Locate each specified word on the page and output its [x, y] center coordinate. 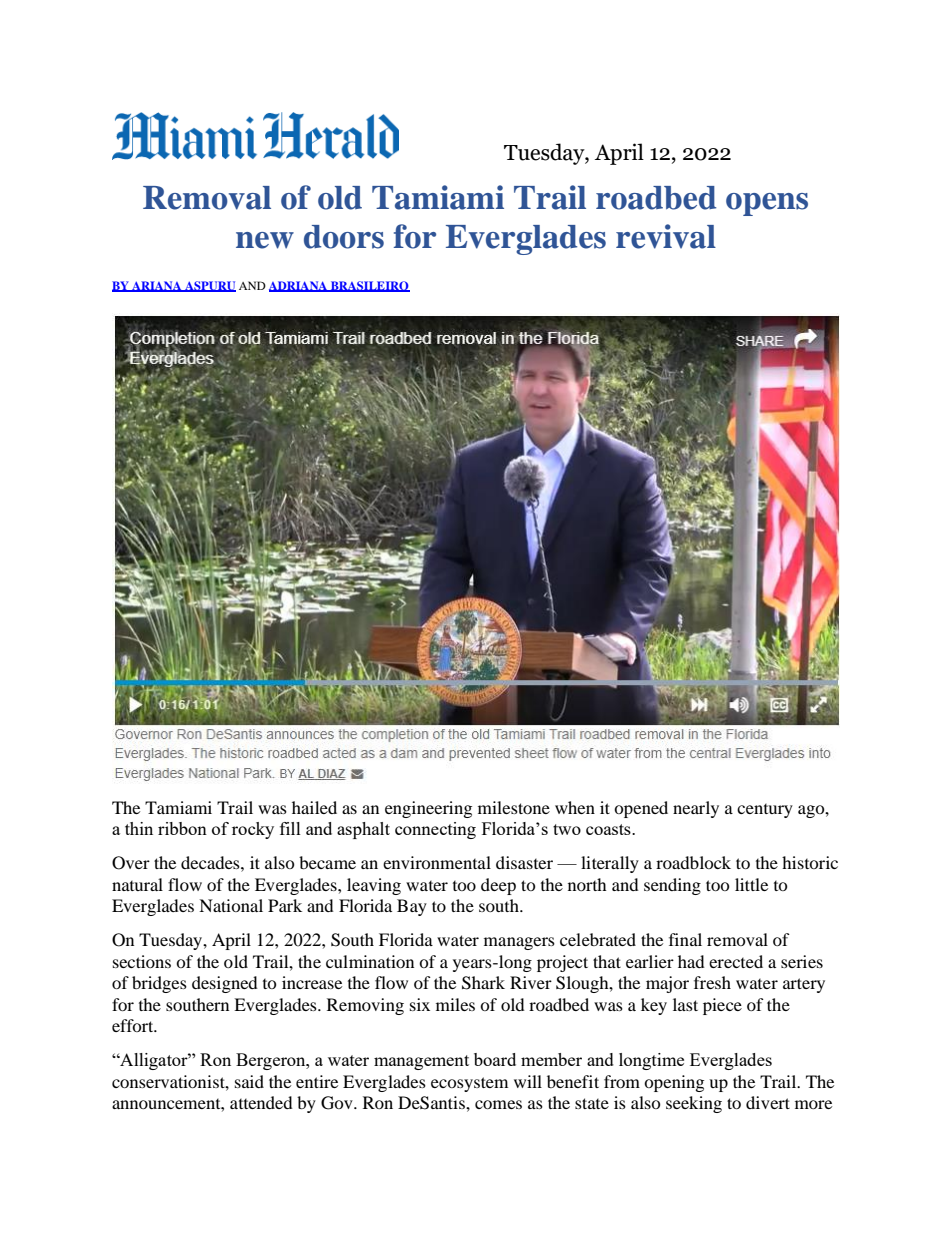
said [249, 1081]
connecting [435, 830]
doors [344, 237]
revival [666, 236]
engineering [428, 809]
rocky [253, 830]
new [265, 240]
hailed [314, 807]
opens [767, 204]
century [765, 811]
